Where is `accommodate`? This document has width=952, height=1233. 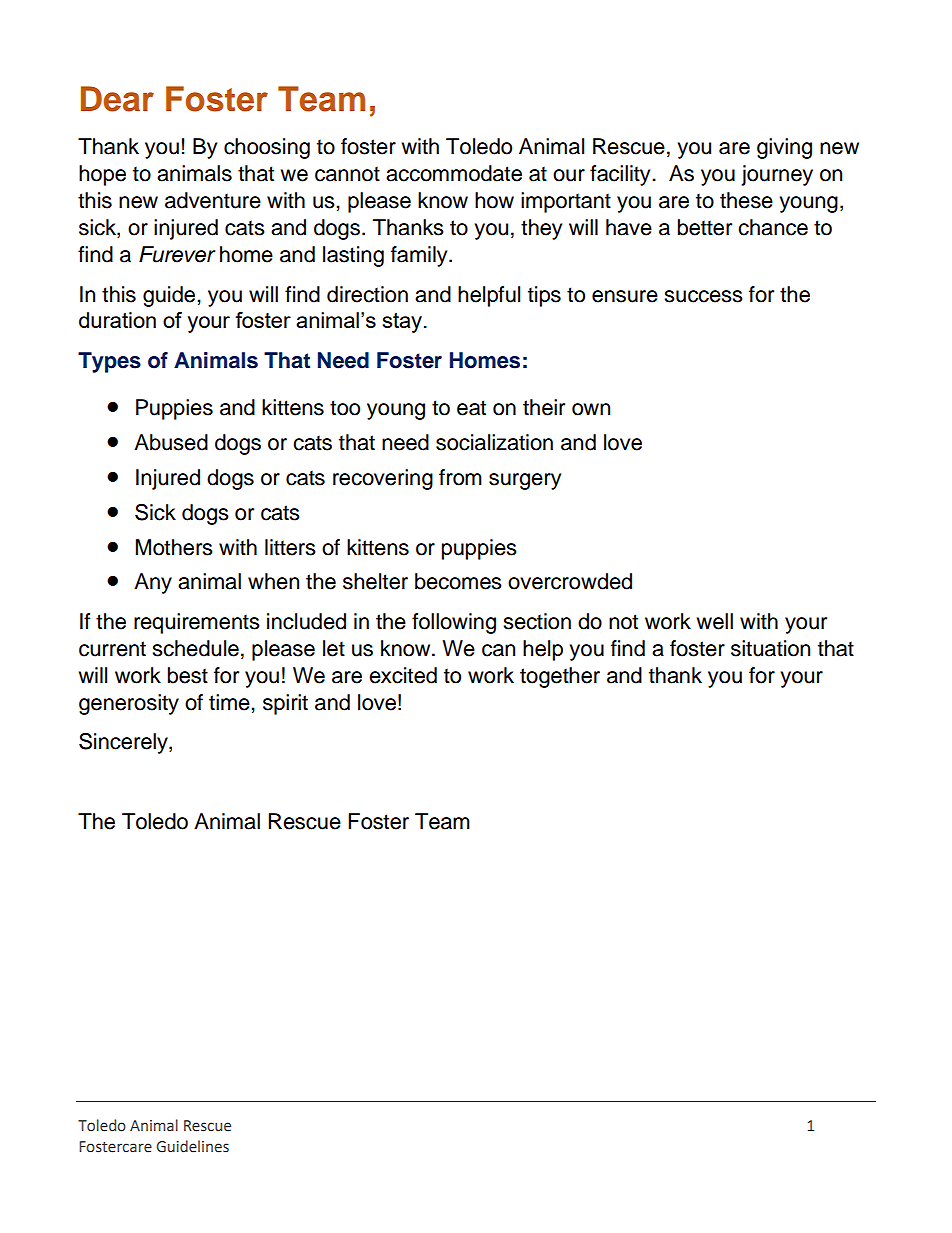 accommodate is located at coordinates (454, 173).
